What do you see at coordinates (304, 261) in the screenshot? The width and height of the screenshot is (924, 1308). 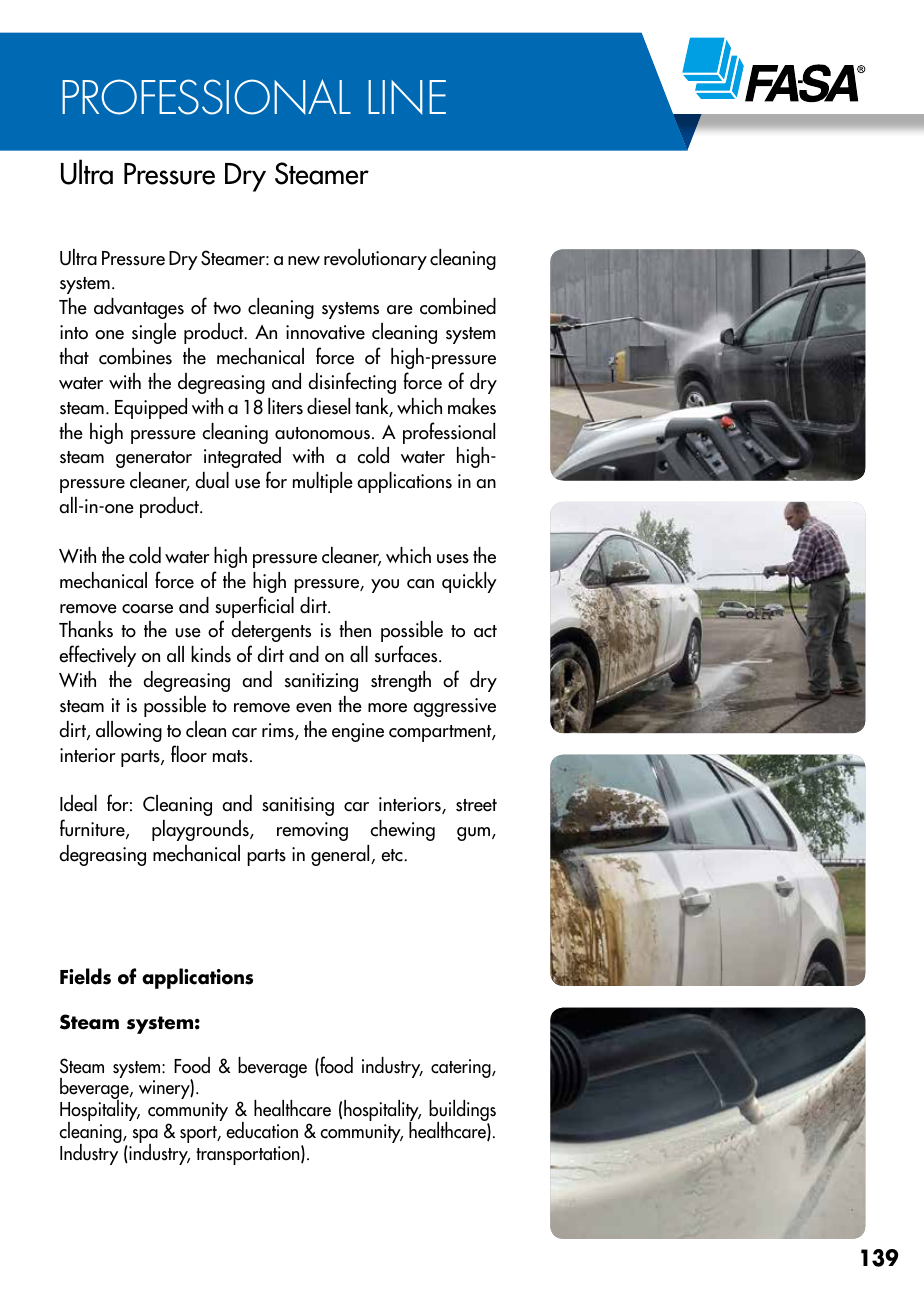 I see `new` at bounding box center [304, 261].
